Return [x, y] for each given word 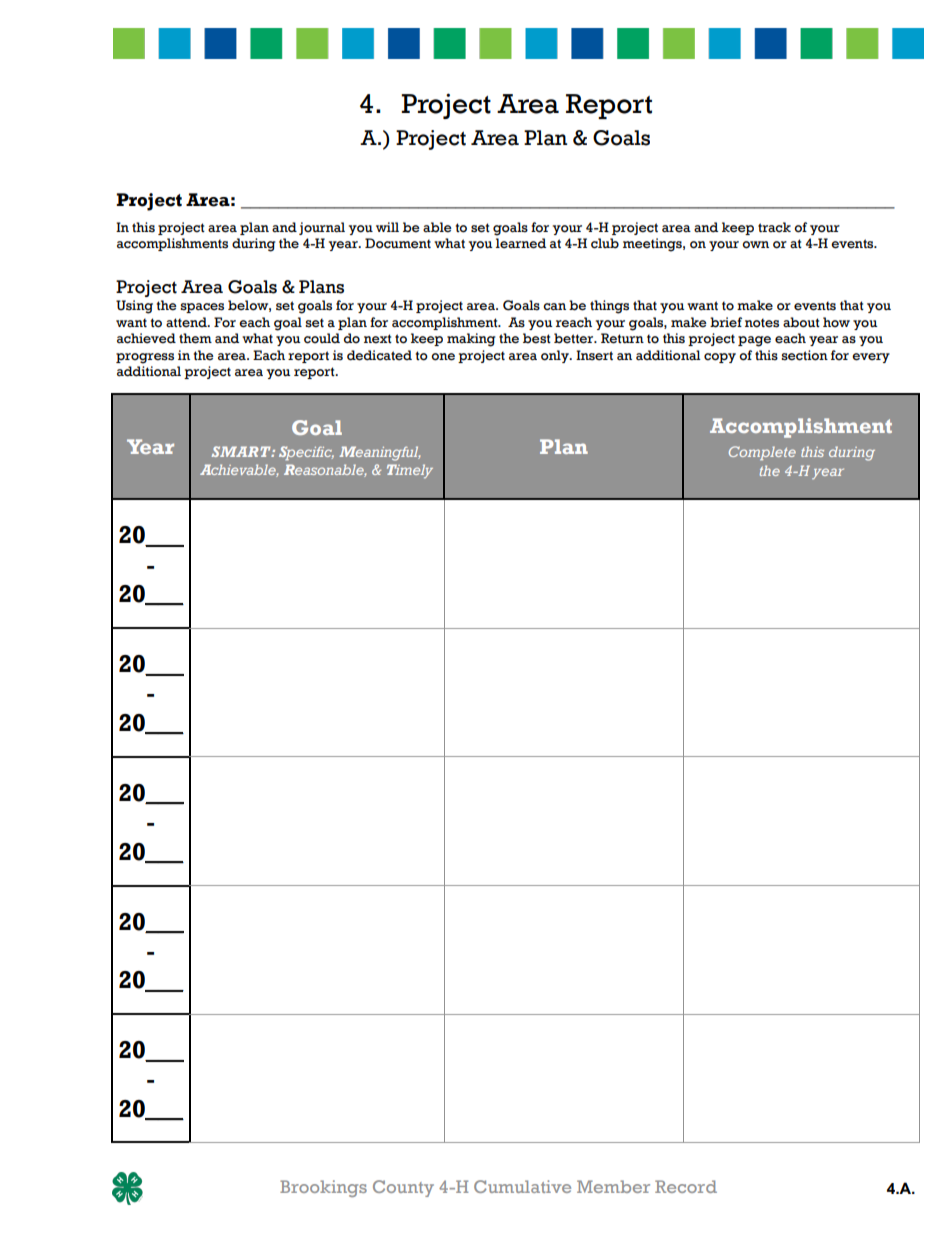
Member [613, 1186]
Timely [410, 471]
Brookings [323, 1188]
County [403, 1188]
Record [686, 1186]
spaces [202, 308]
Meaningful [379, 453]
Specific [306, 453]
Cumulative [522, 1186]
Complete [762, 453]
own [755, 245]
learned [521, 243]
